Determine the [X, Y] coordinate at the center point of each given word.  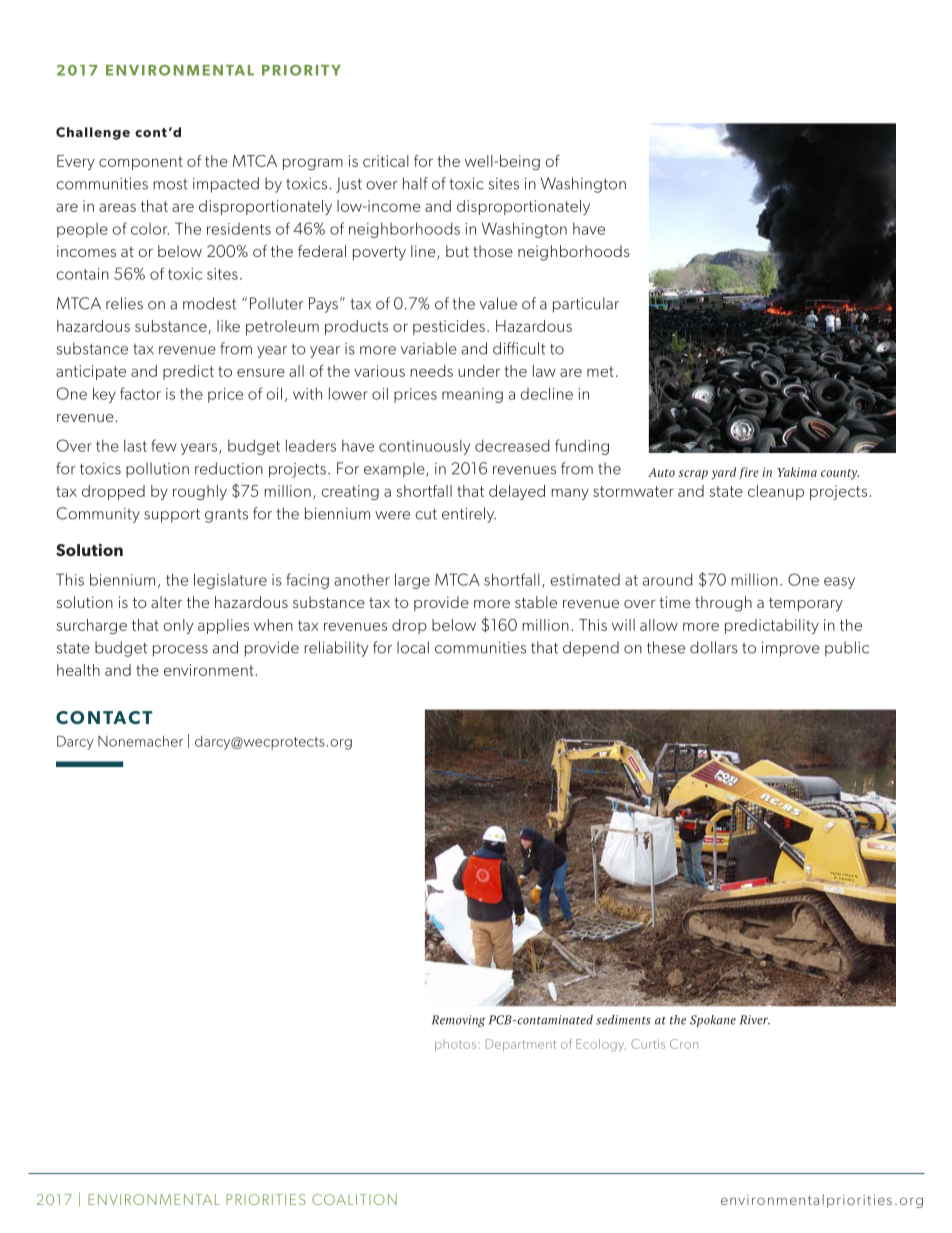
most [171, 184]
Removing [459, 1021]
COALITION [354, 1199]
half [415, 183]
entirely [469, 515]
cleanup [776, 492]
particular [586, 305]
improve [791, 649]
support [172, 516]
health [78, 670]
